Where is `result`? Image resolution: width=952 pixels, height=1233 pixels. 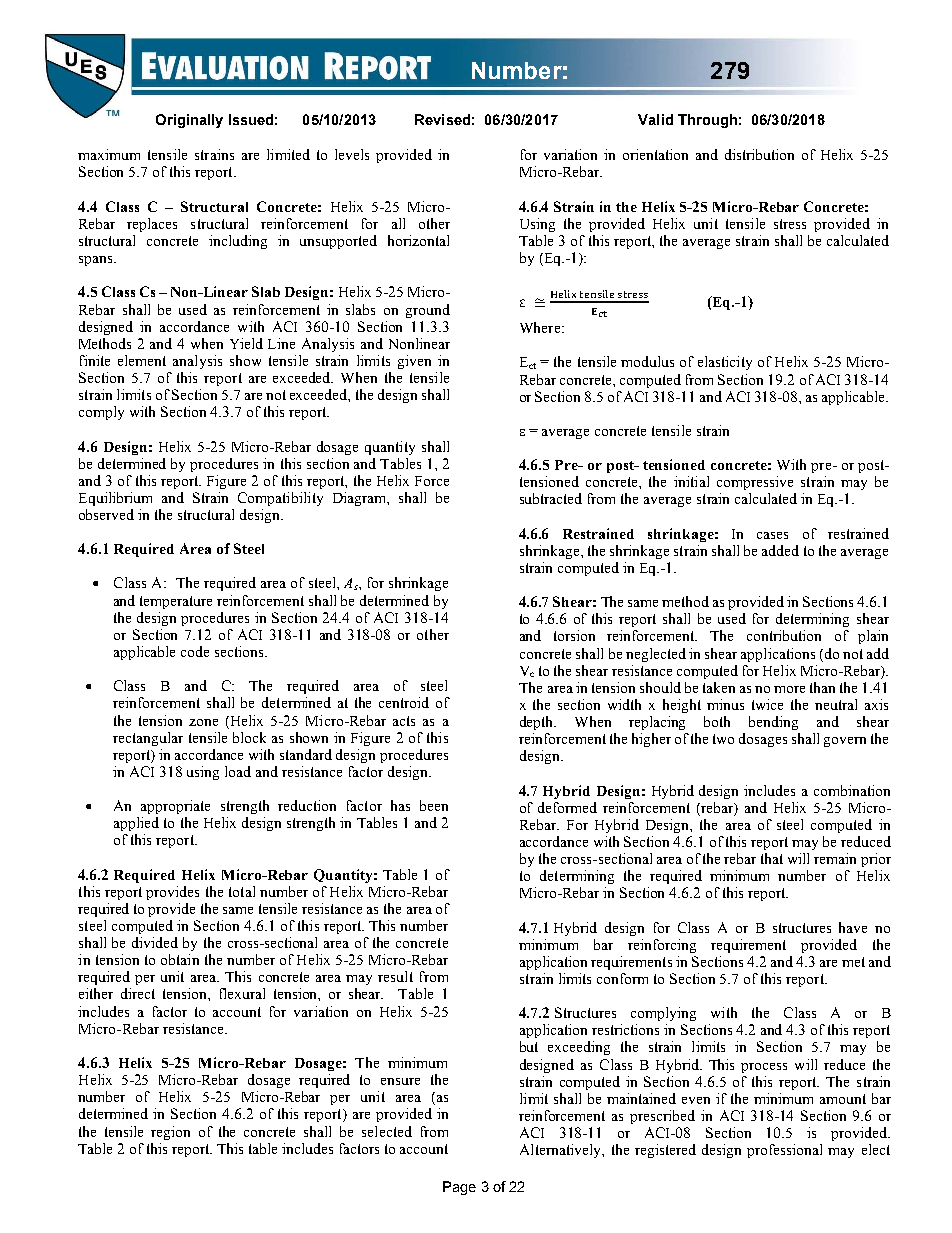 result is located at coordinates (395, 976).
